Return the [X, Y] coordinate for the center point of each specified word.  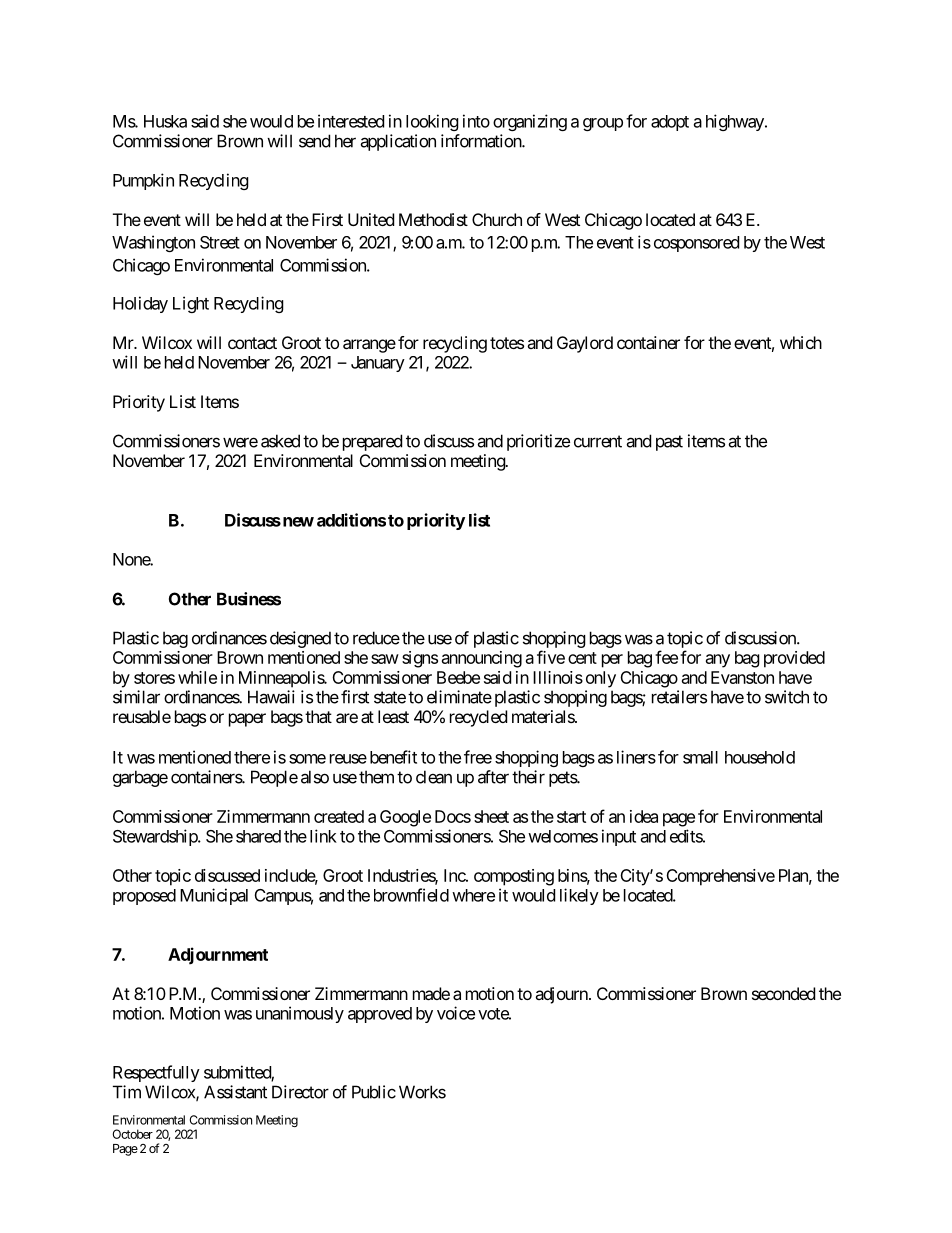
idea [644, 816]
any [718, 661]
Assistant [235, 1092]
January [378, 364]
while [197, 677]
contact [252, 343]
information [482, 141]
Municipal [214, 896]
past [669, 443]
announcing [482, 659]
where [473, 895]
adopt [670, 123]
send [314, 141]
